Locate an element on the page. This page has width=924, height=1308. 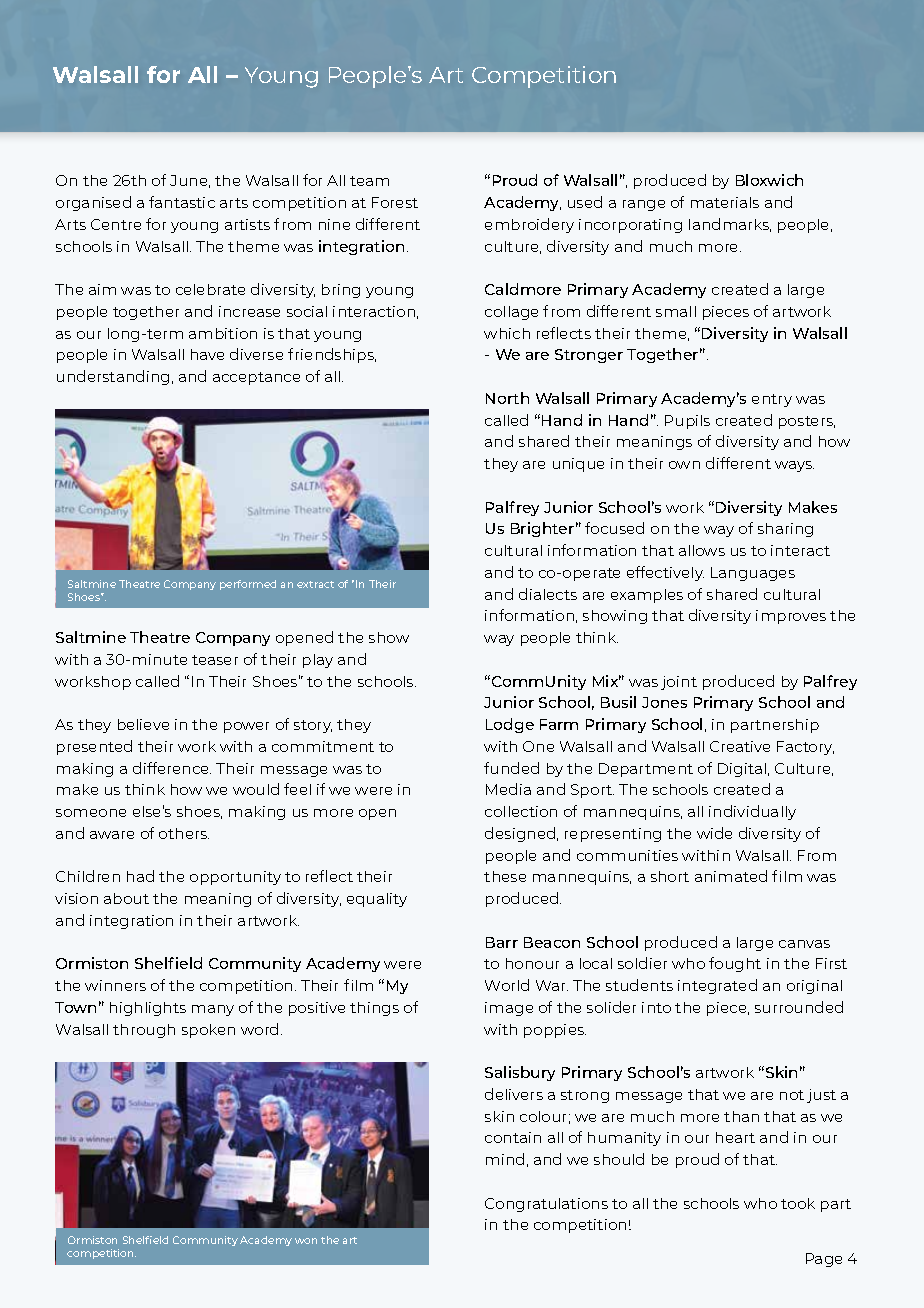
highlights is located at coordinates (148, 1009).
